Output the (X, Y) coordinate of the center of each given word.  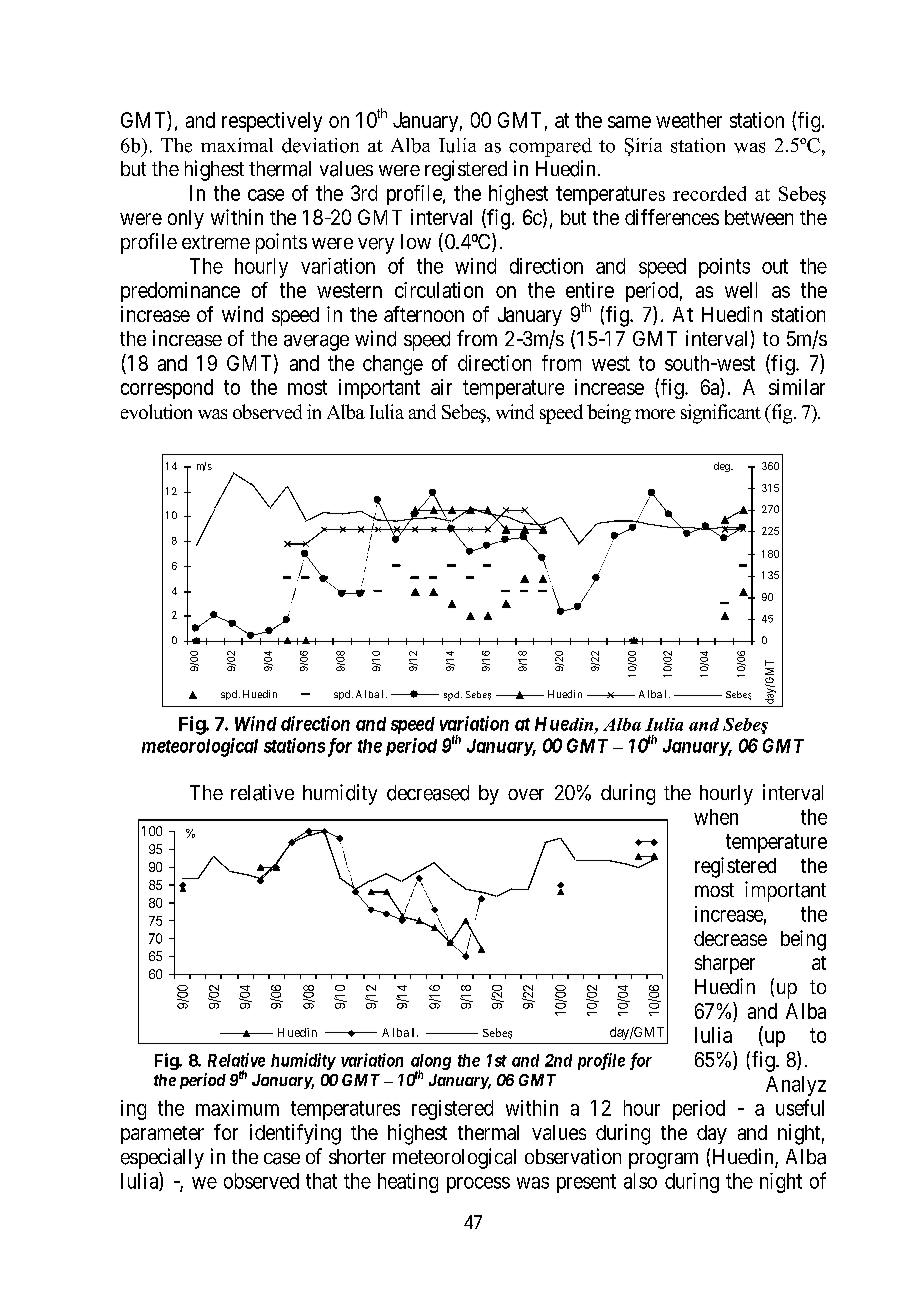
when (716, 817)
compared (550, 147)
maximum (237, 1108)
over (526, 794)
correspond (167, 389)
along (431, 1063)
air (441, 387)
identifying (295, 1134)
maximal (237, 145)
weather (689, 120)
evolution (156, 411)
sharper (725, 964)
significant (721, 414)
